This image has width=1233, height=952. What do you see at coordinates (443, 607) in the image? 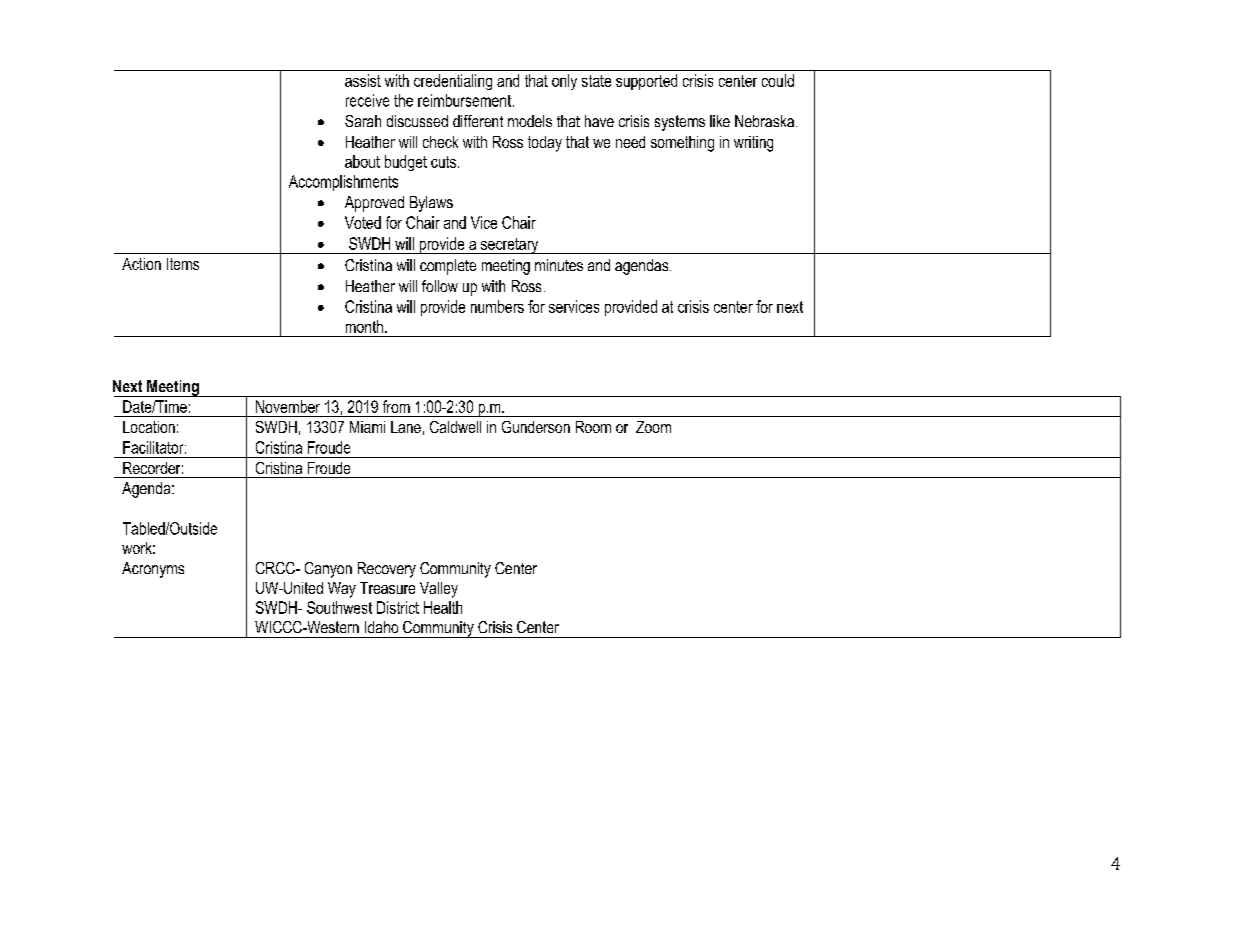
I see `Health` at bounding box center [443, 607].
